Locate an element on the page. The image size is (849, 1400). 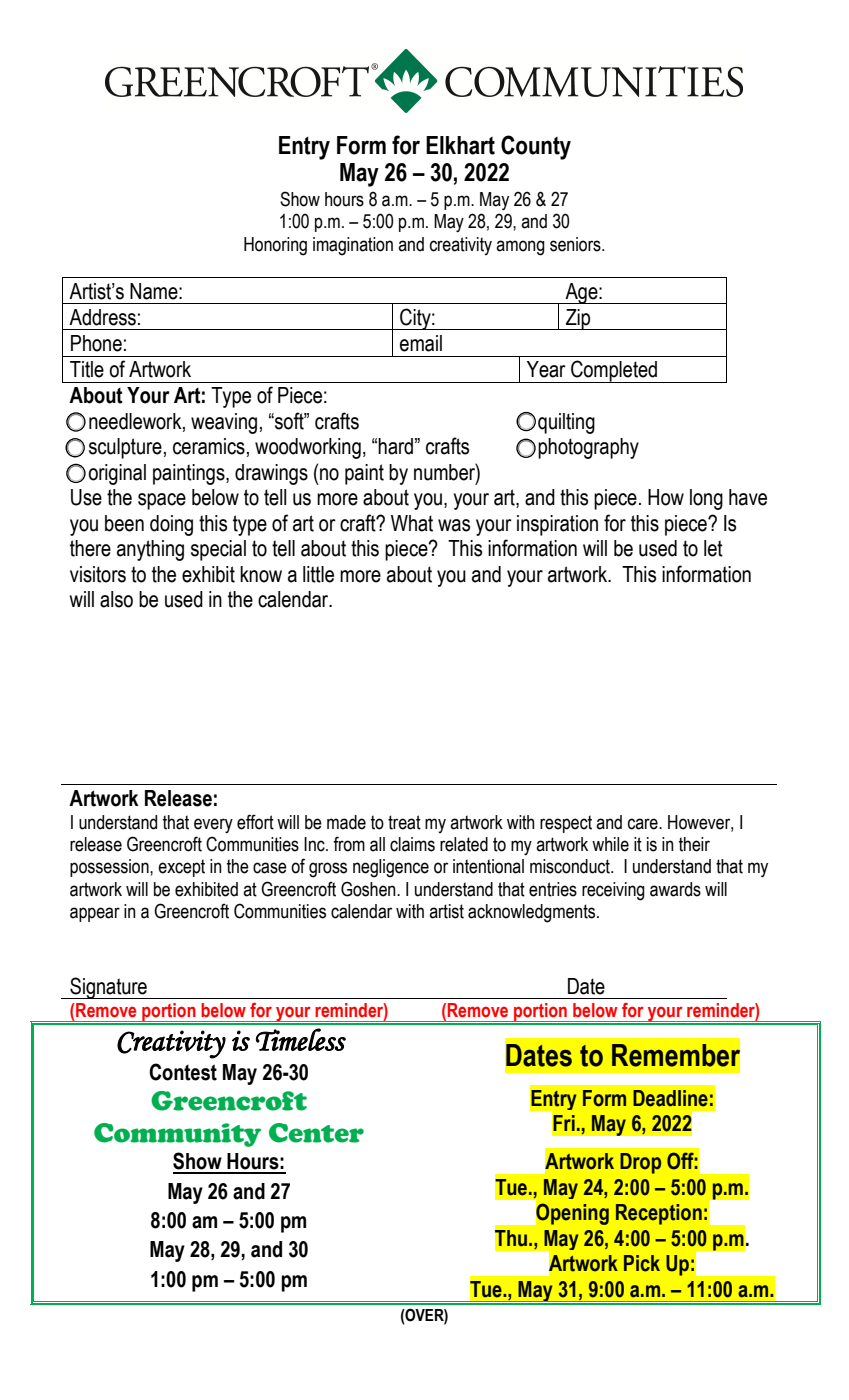
negligence is located at coordinates (391, 868).
